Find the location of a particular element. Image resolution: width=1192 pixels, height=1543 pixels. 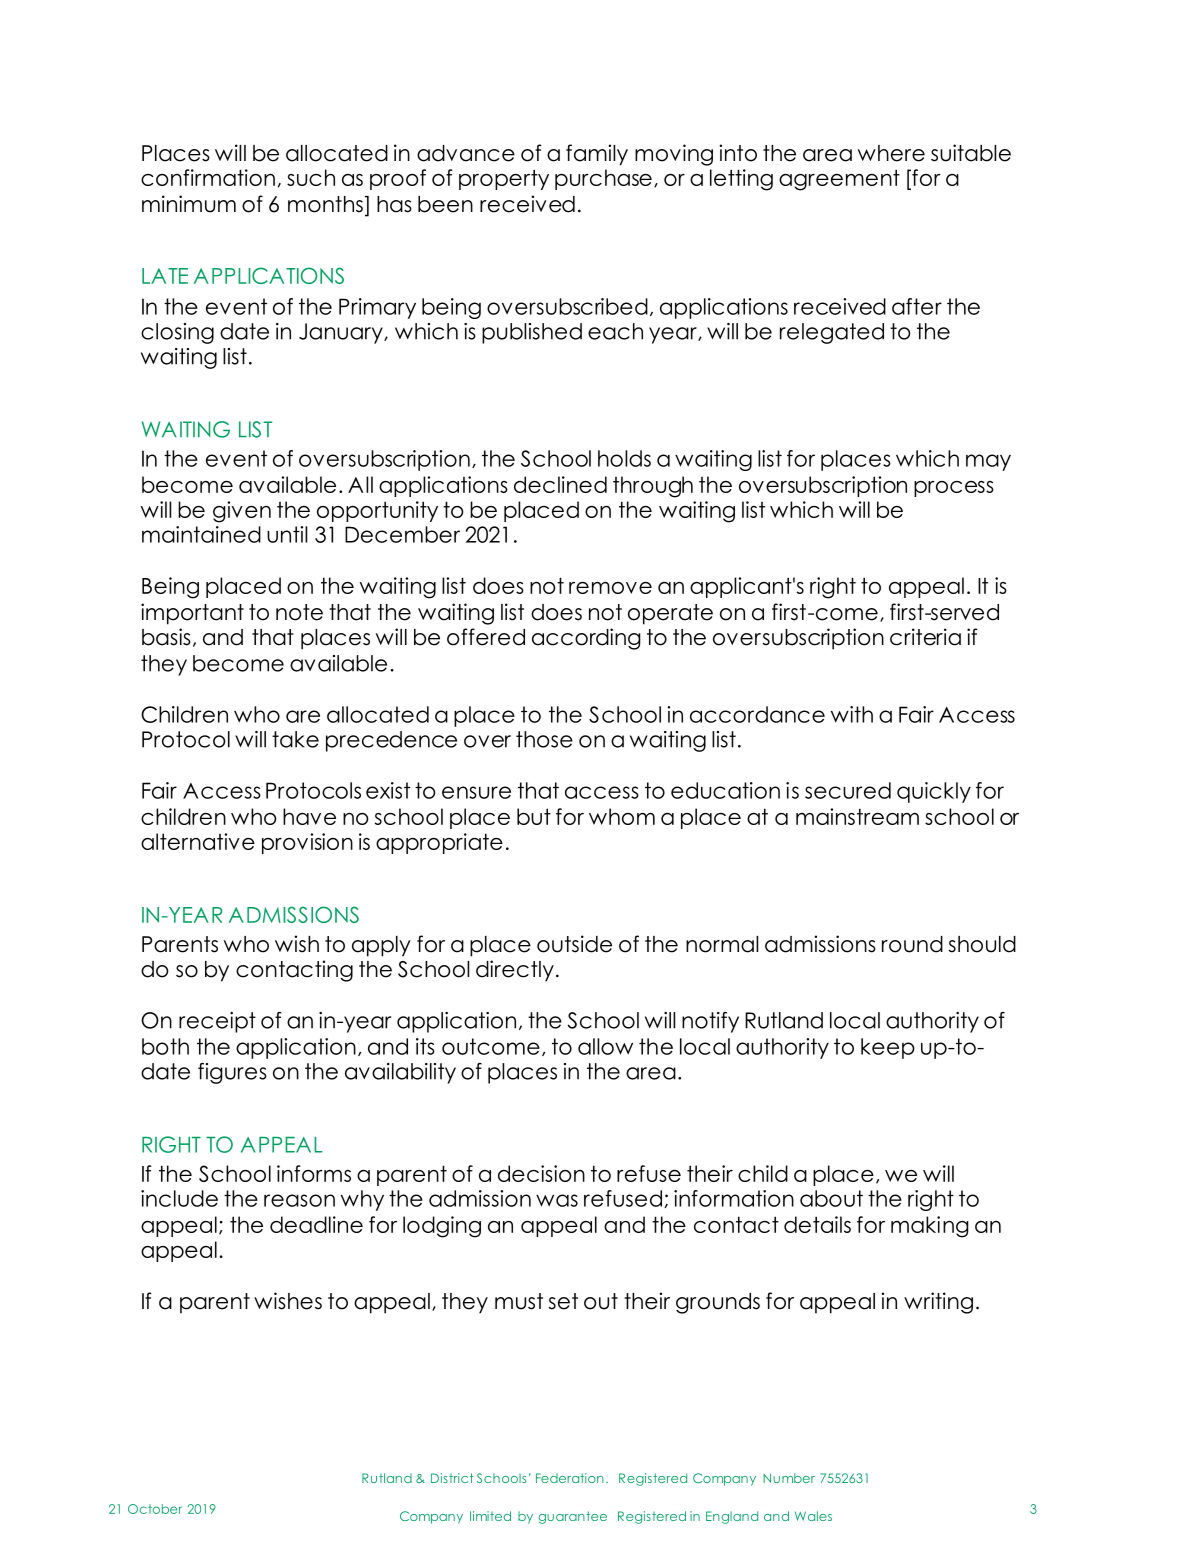

keep is located at coordinates (888, 1048).
